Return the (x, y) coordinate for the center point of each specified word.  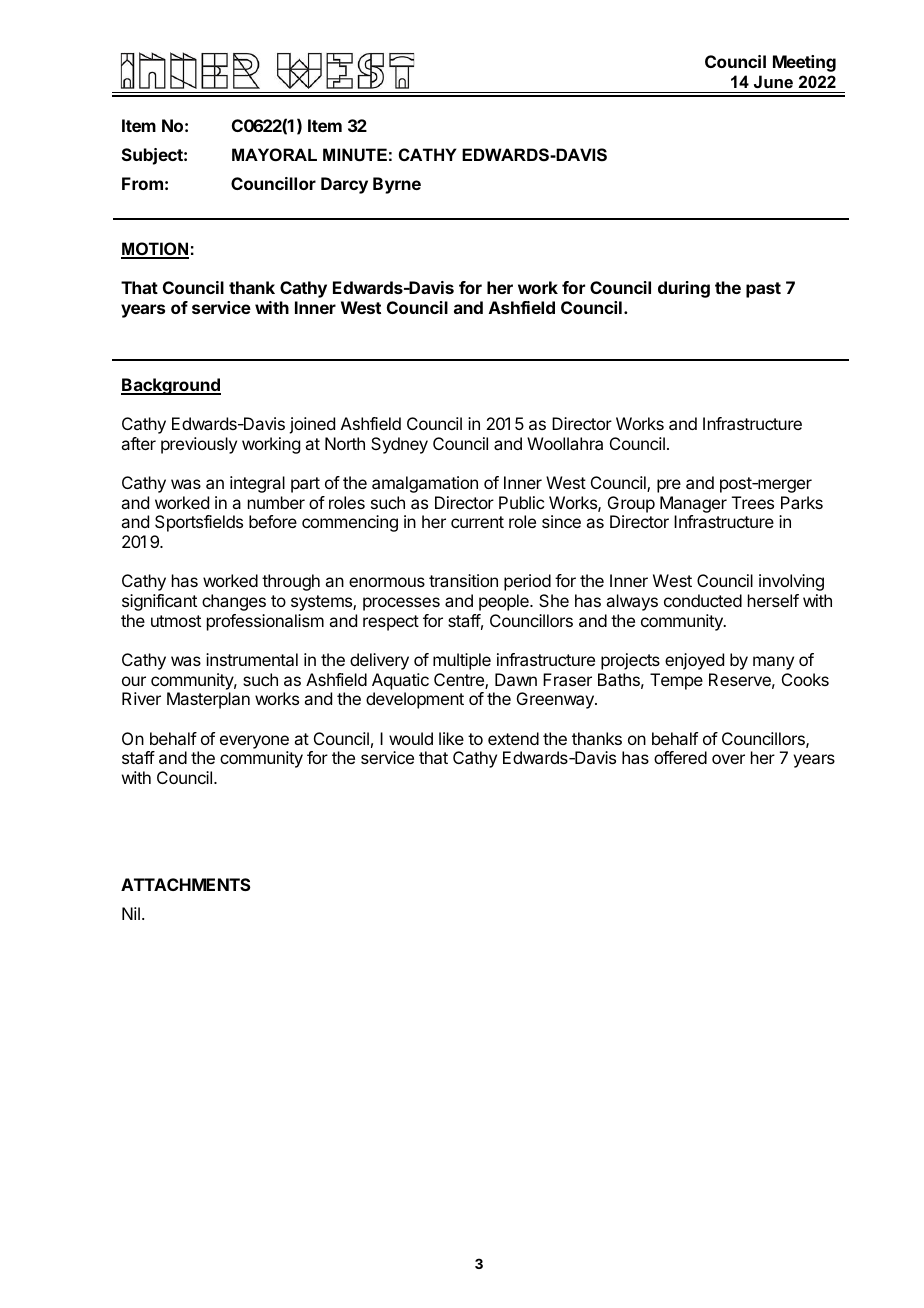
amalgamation (425, 484)
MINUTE (355, 154)
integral (257, 484)
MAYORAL (274, 154)
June (773, 81)
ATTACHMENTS (186, 884)
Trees (753, 502)
